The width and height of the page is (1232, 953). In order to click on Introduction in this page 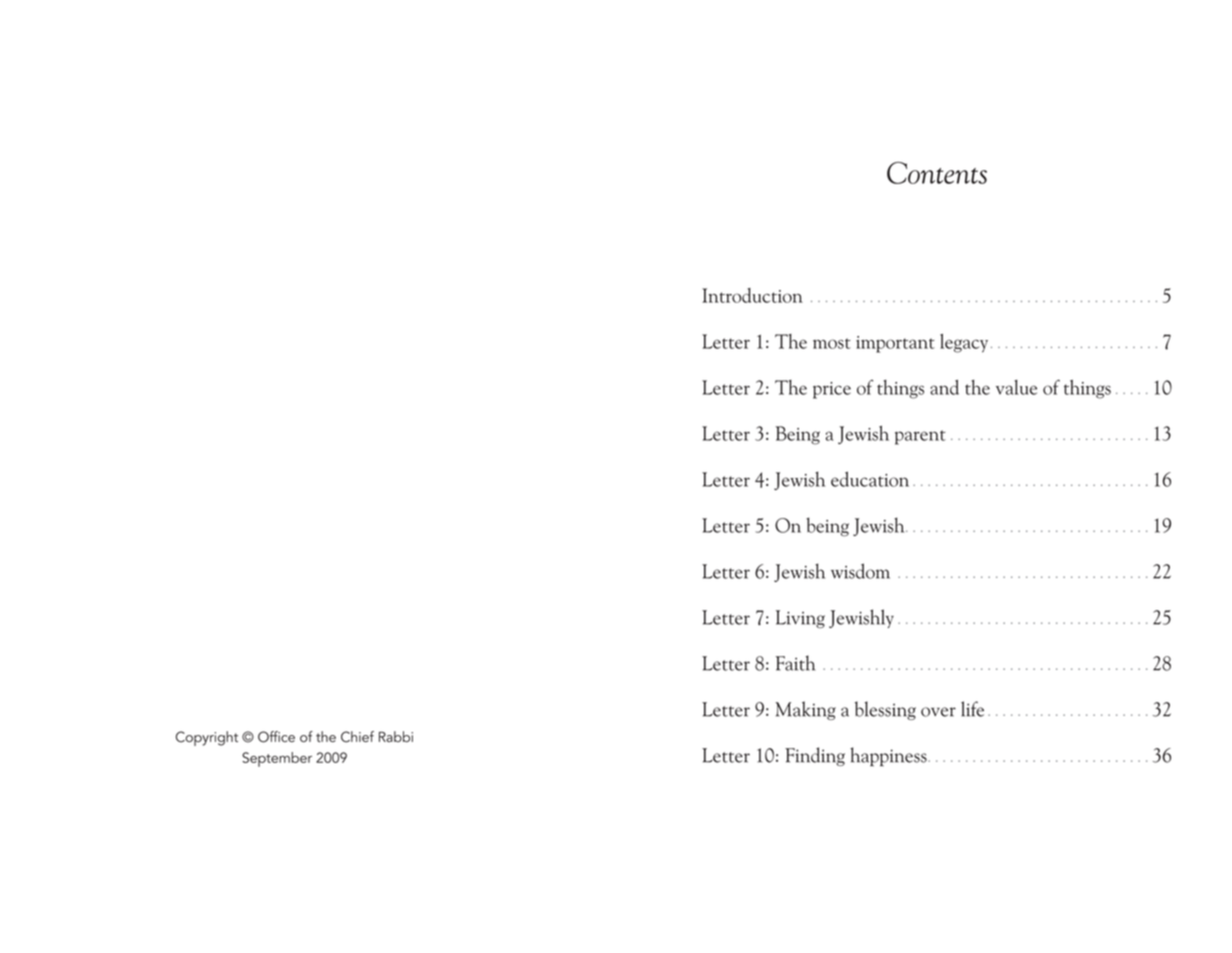, I will do `click(752, 295)`.
